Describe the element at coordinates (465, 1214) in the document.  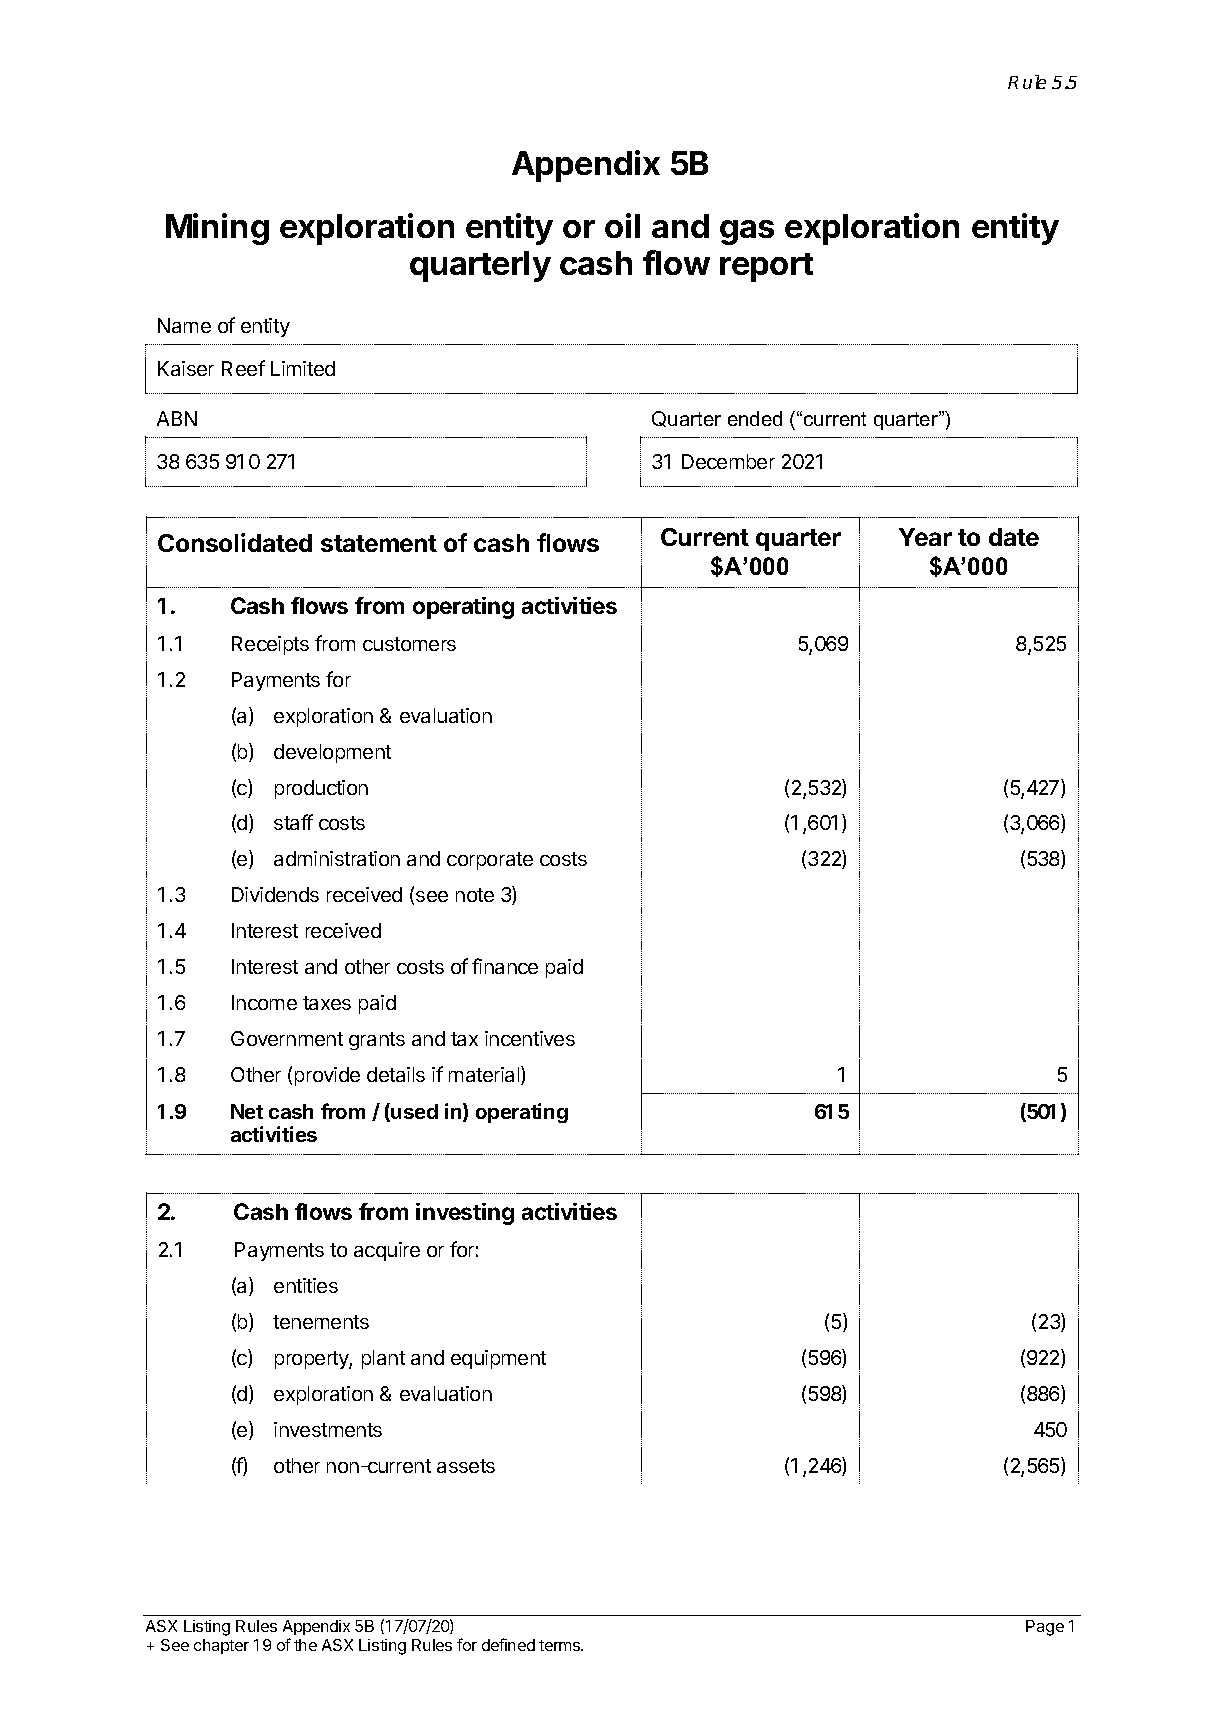
I see `investing` at that location.
